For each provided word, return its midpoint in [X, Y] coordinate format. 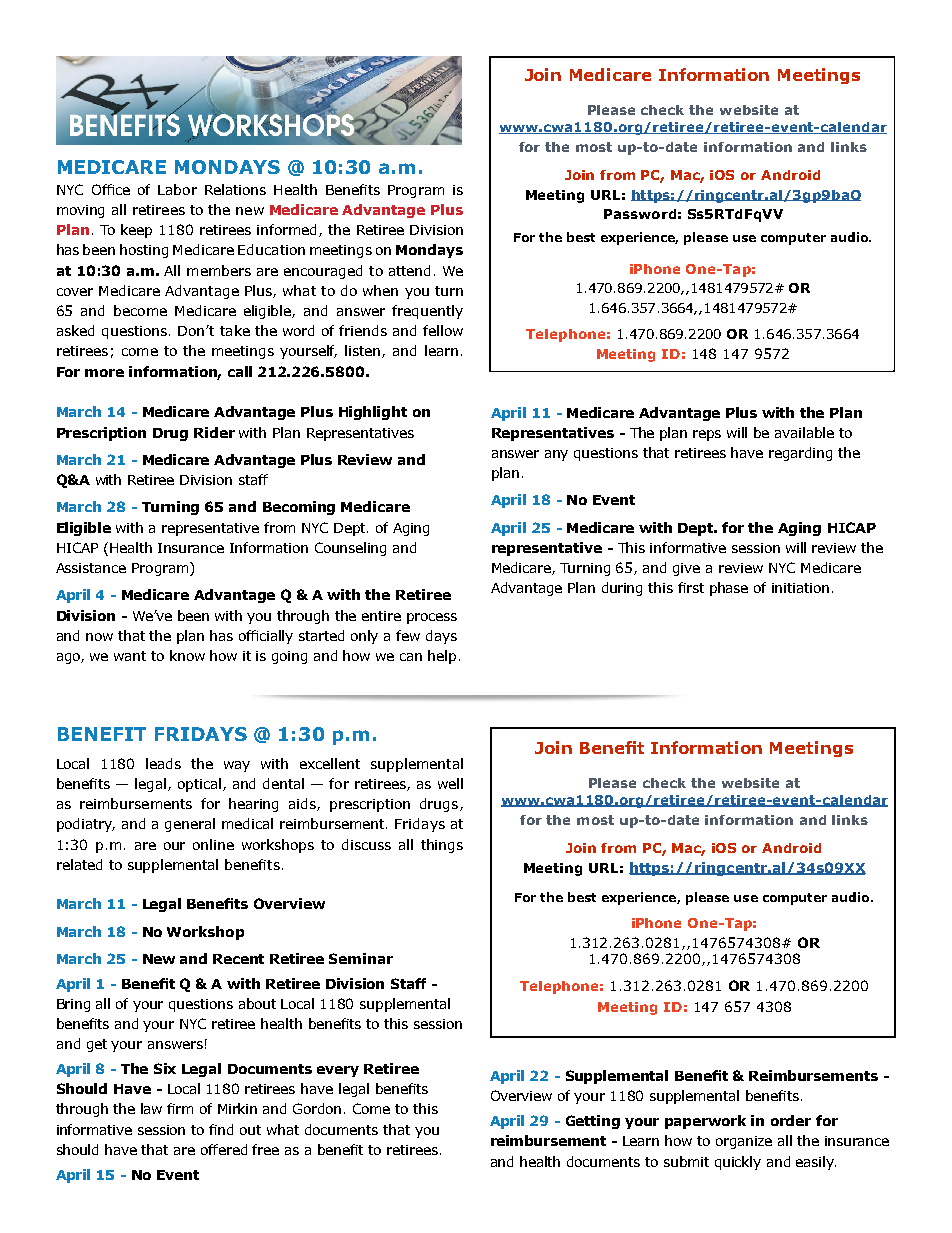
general [190, 825]
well [450, 783]
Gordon [317, 1108]
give [686, 569]
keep [136, 231]
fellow [443, 330]
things [442, 846]
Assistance [91, 568]
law [151, 1108]
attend [409, 270]
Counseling [350, 549]
